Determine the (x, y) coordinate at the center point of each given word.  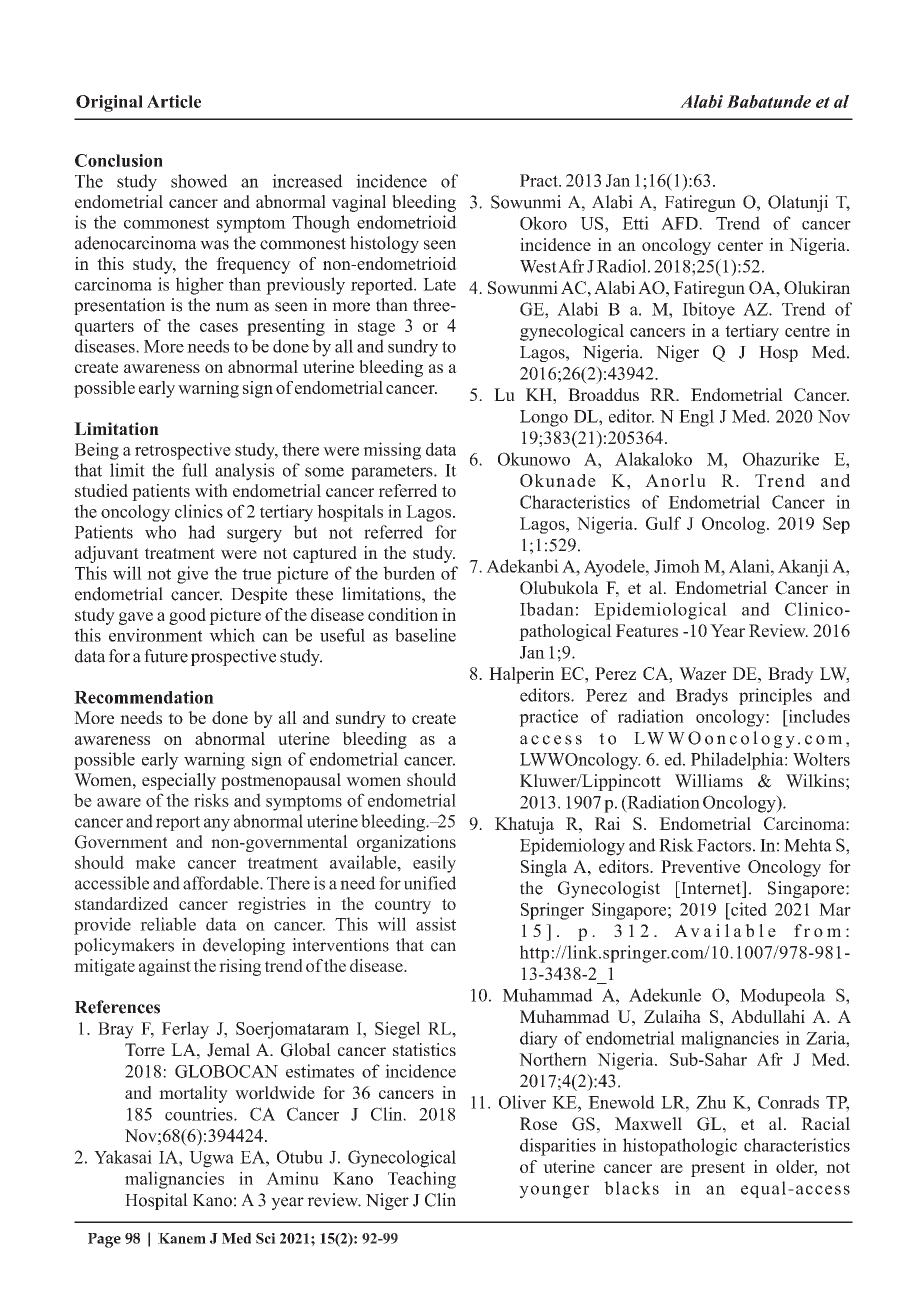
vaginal (359, 203)
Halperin (521, 675)
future (166, 656)
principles (775, 696)
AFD (680, 223)
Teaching (422, 1180)
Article (174, 101)
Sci (266, 1238)
